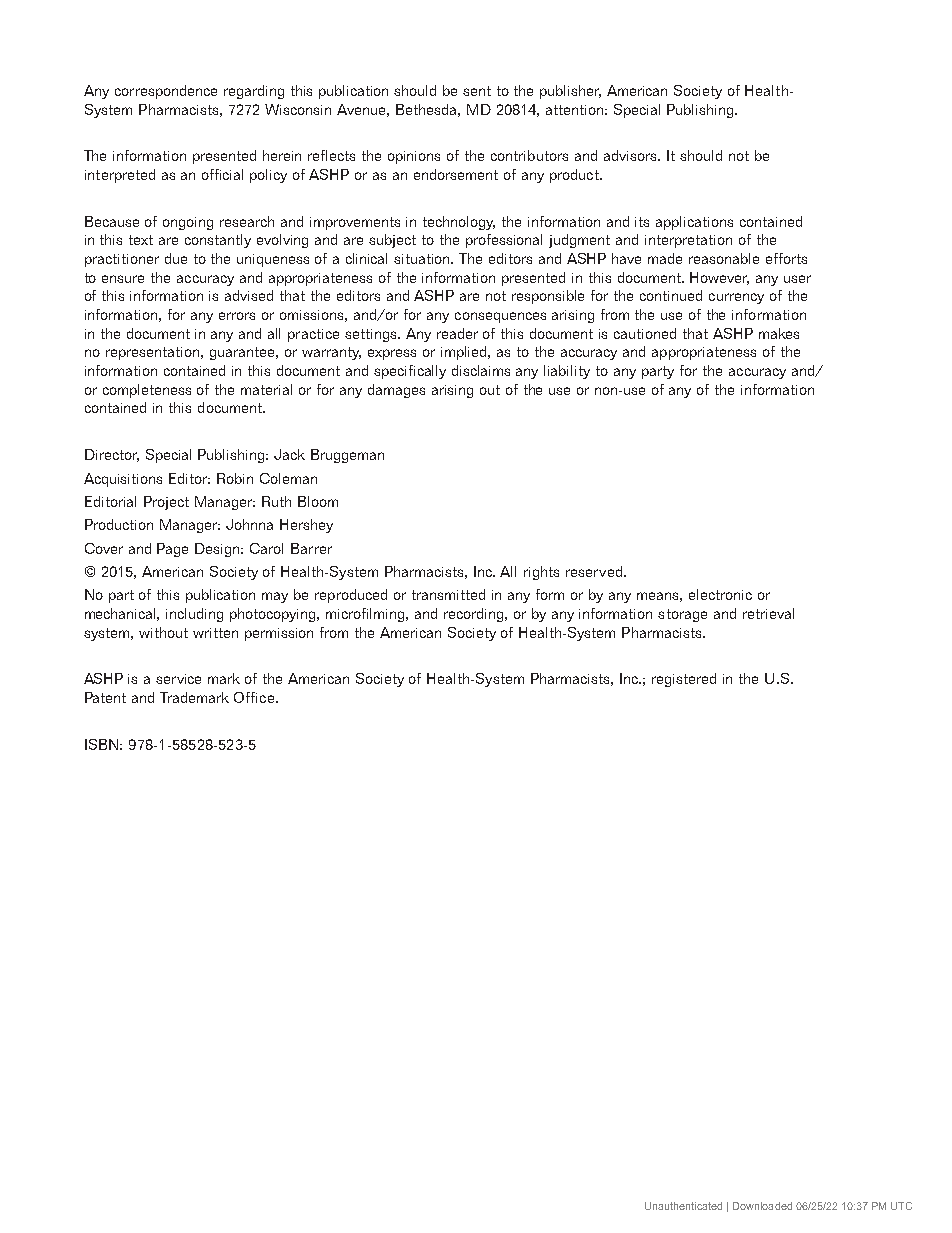  Describe the element at coordinates (215, 633) in the screenshot. I see `written` at that location.
